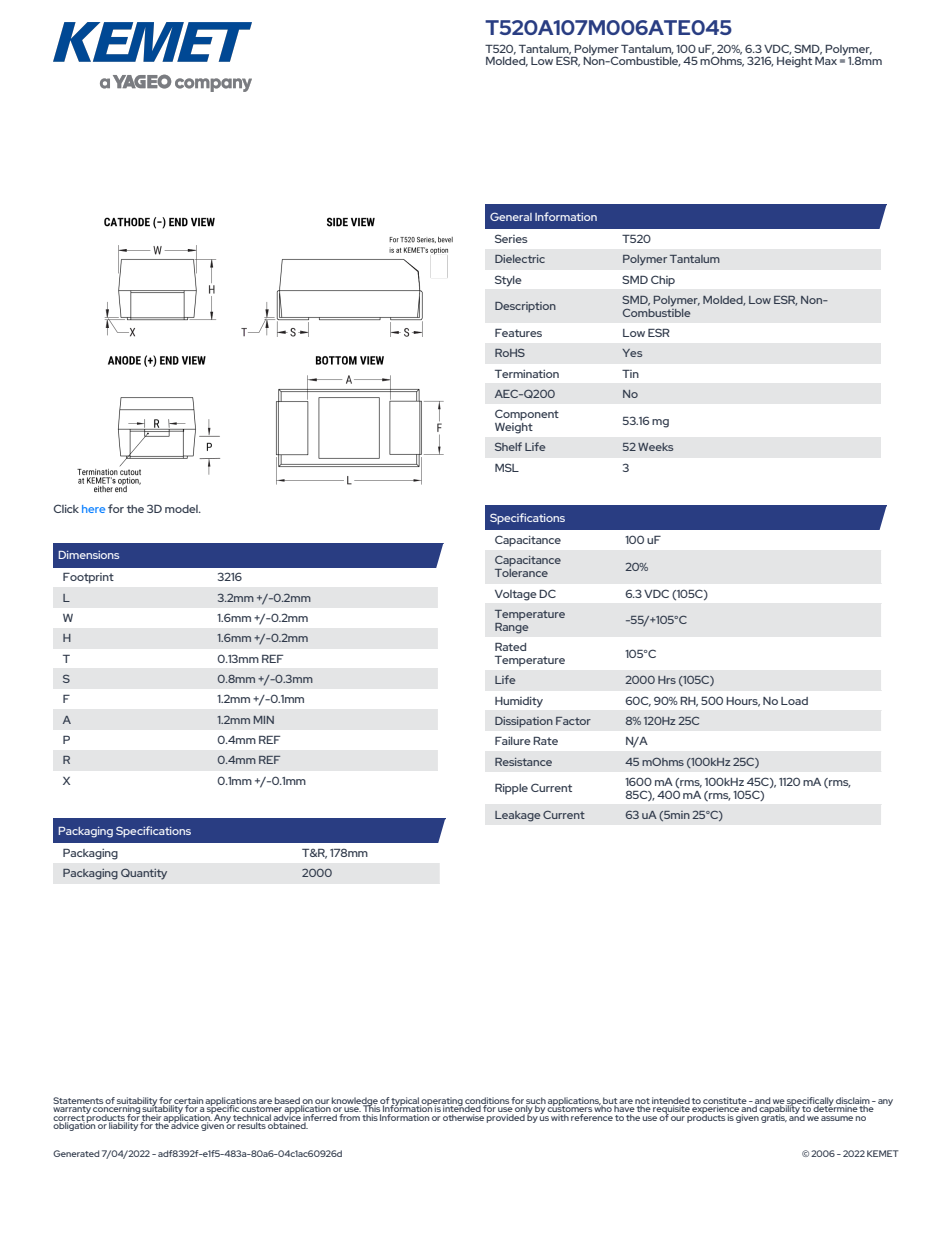 Image resolution: width=952 pixels, height=1233 pixels. I want to click on conditions, so click(487, 1101).
